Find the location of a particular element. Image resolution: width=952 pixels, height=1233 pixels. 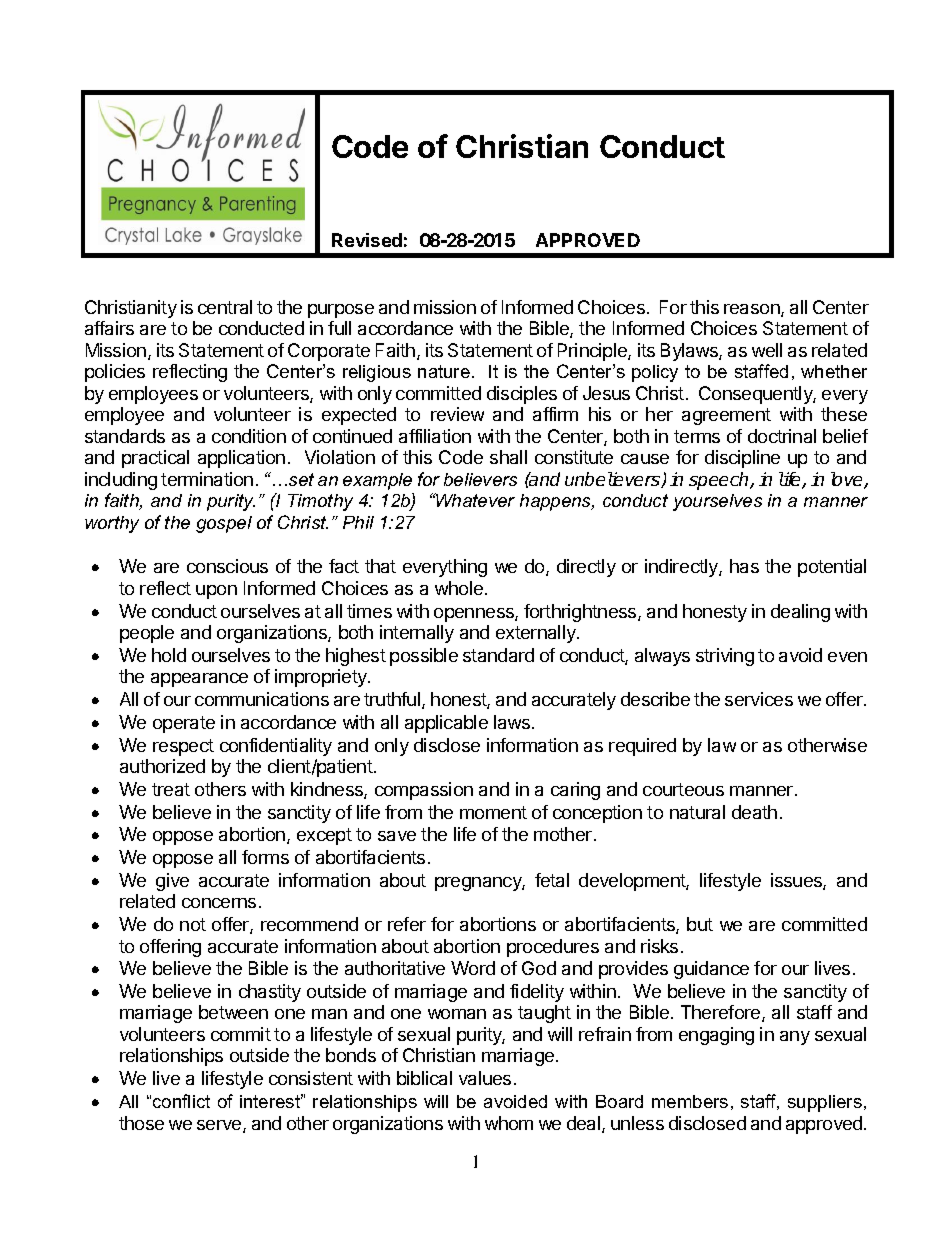

possible is located at coordinates (424, 657).
